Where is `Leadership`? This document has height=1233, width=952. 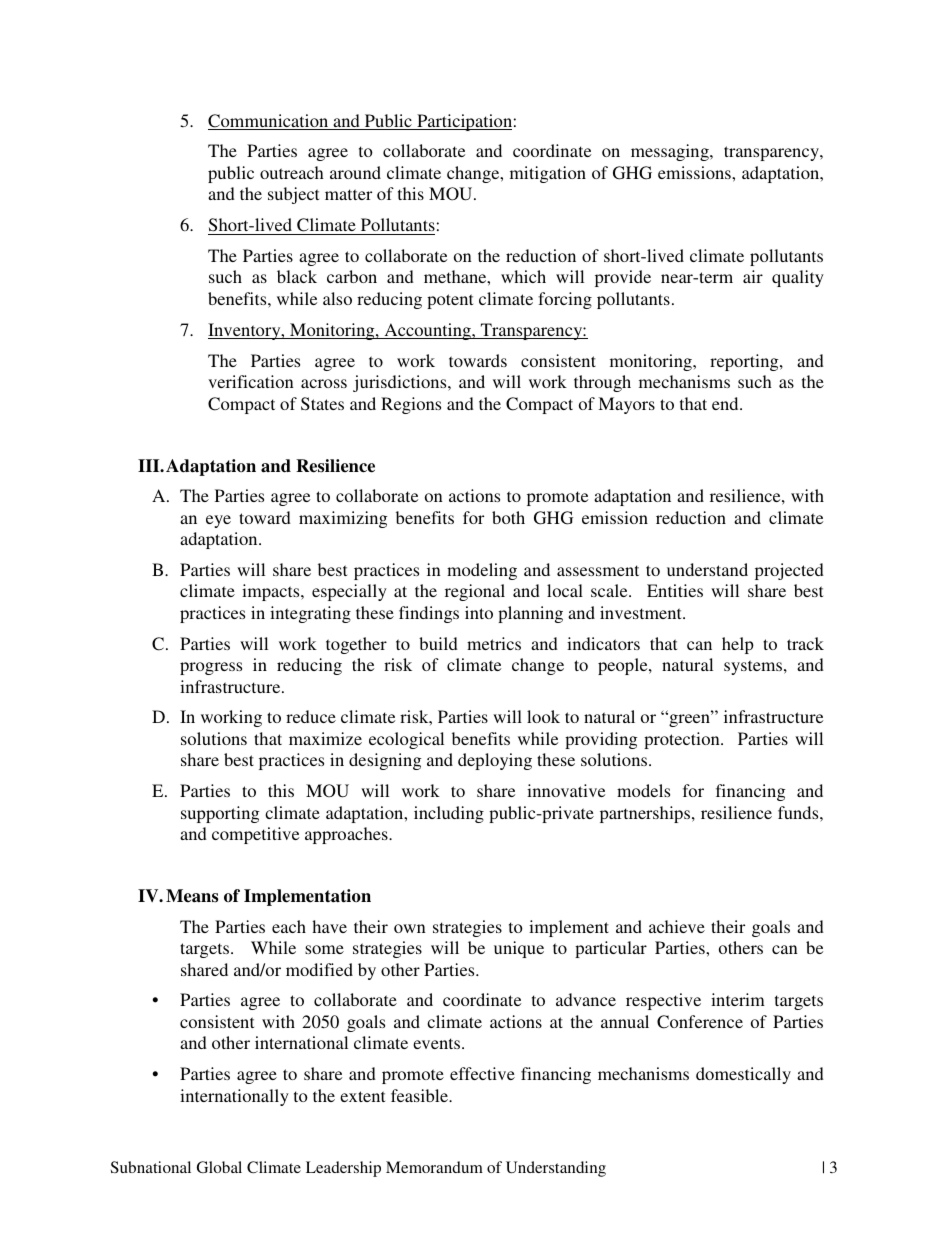 Leadership is located at coordinates (343, 1169).
